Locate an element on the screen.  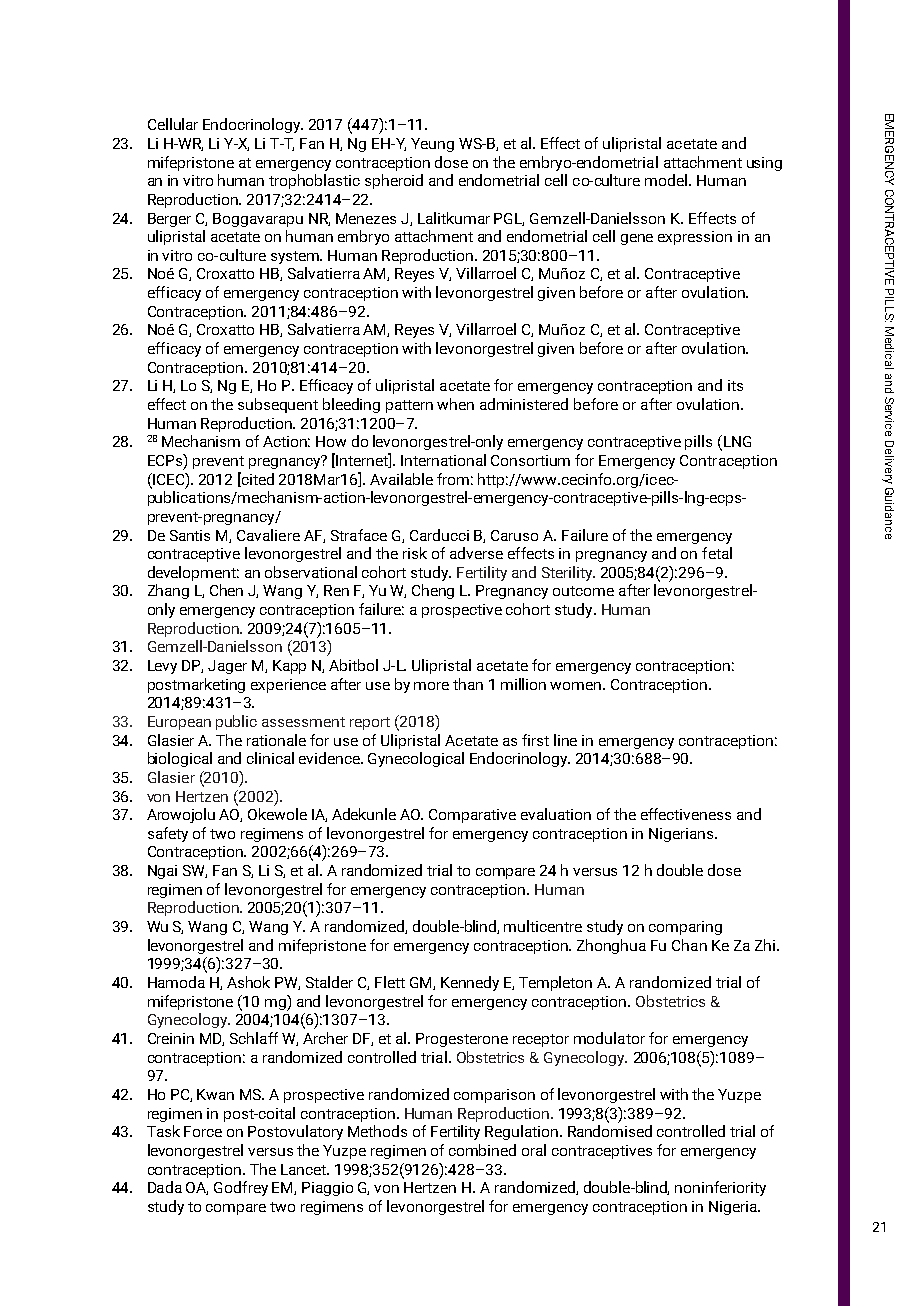
fetal is located at coordinates (717, 553).
